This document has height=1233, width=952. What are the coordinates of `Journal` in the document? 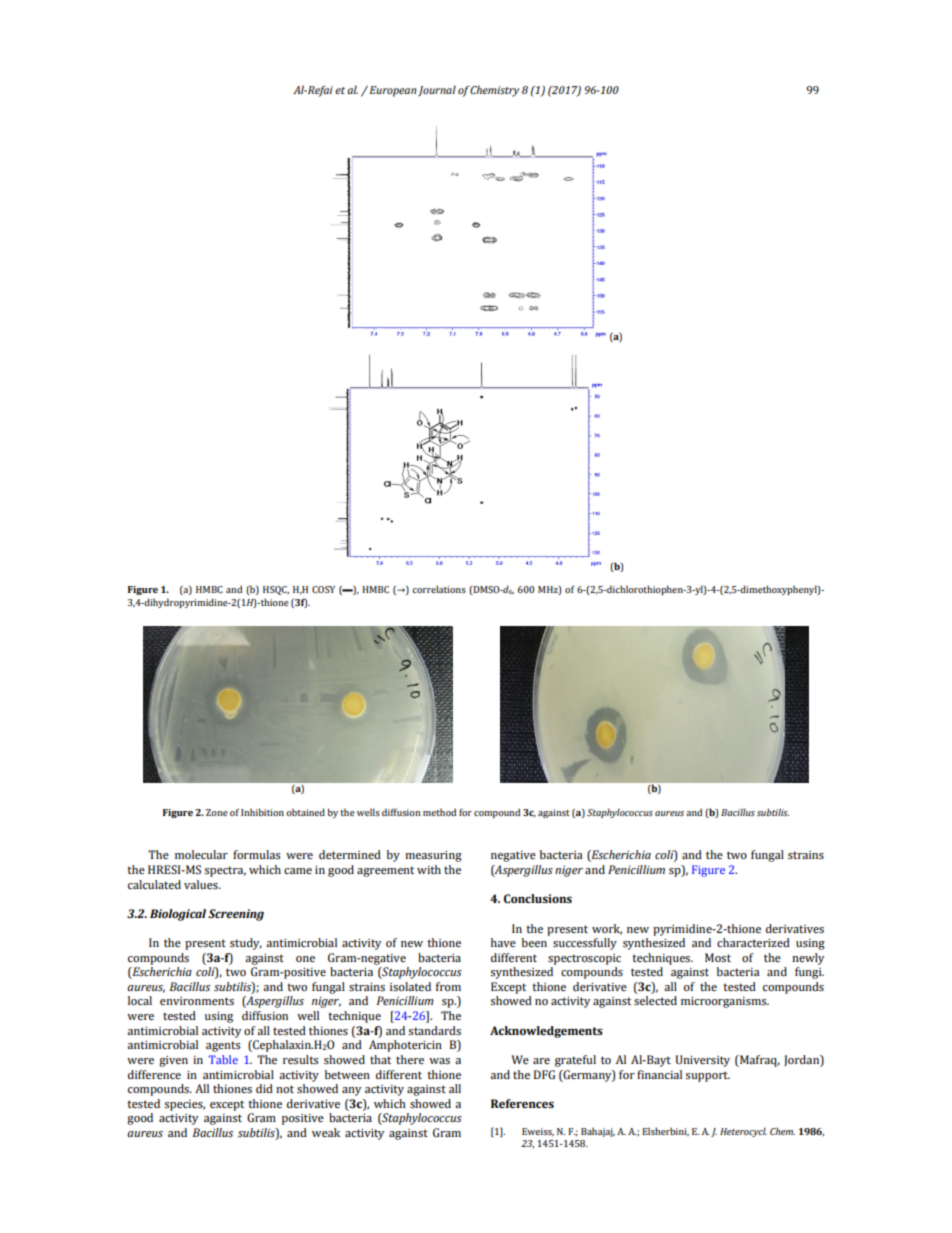 It's located at (437, 90).
